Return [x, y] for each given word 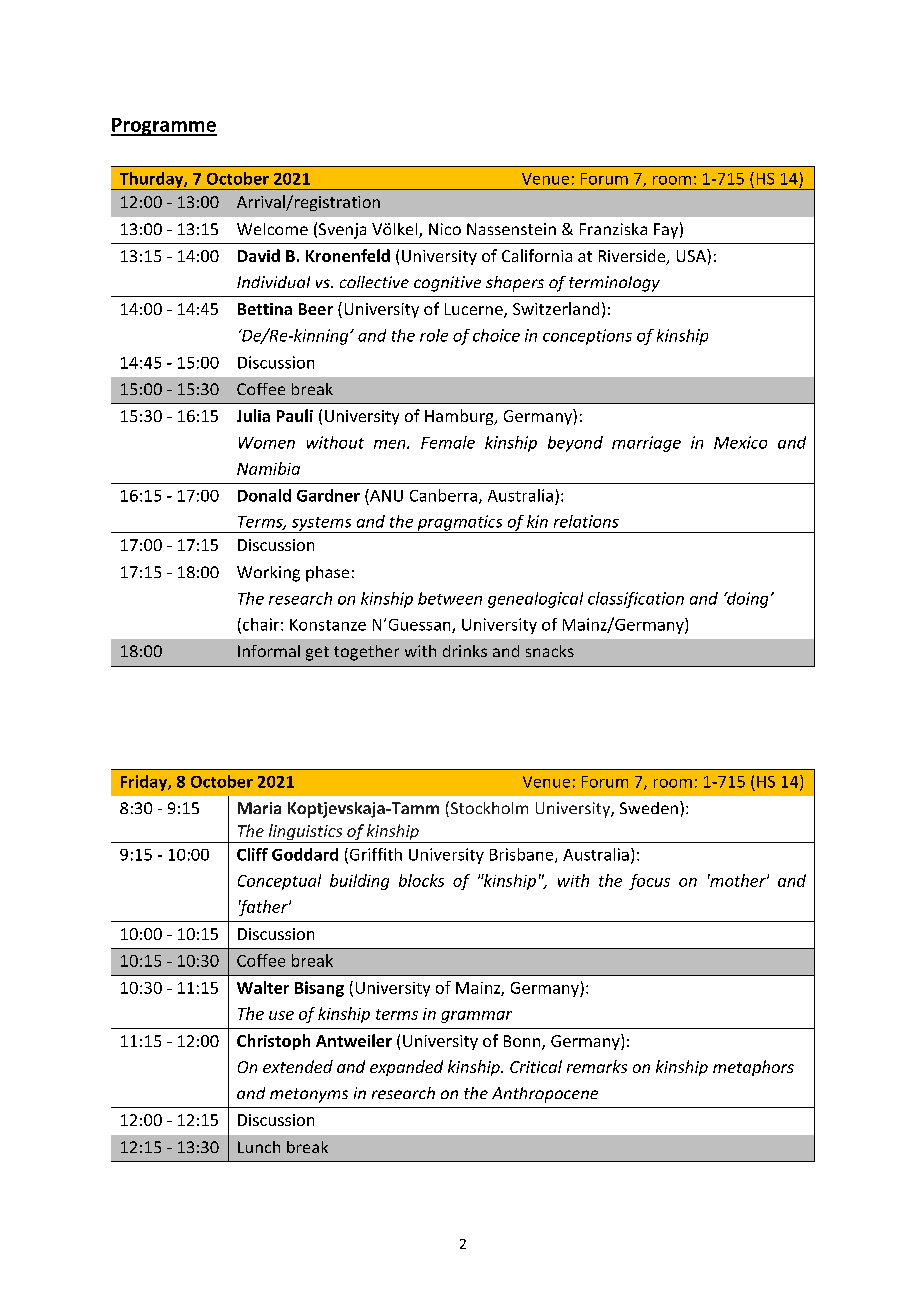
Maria [259, 808]
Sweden [649, 808]
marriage [646, 444]
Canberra [443, 495]
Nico [445, 229]
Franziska [613, 229]
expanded [406, 1068]
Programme [164, 127]
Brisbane [523, 855]
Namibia [268, 468]
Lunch [259, 1147]
